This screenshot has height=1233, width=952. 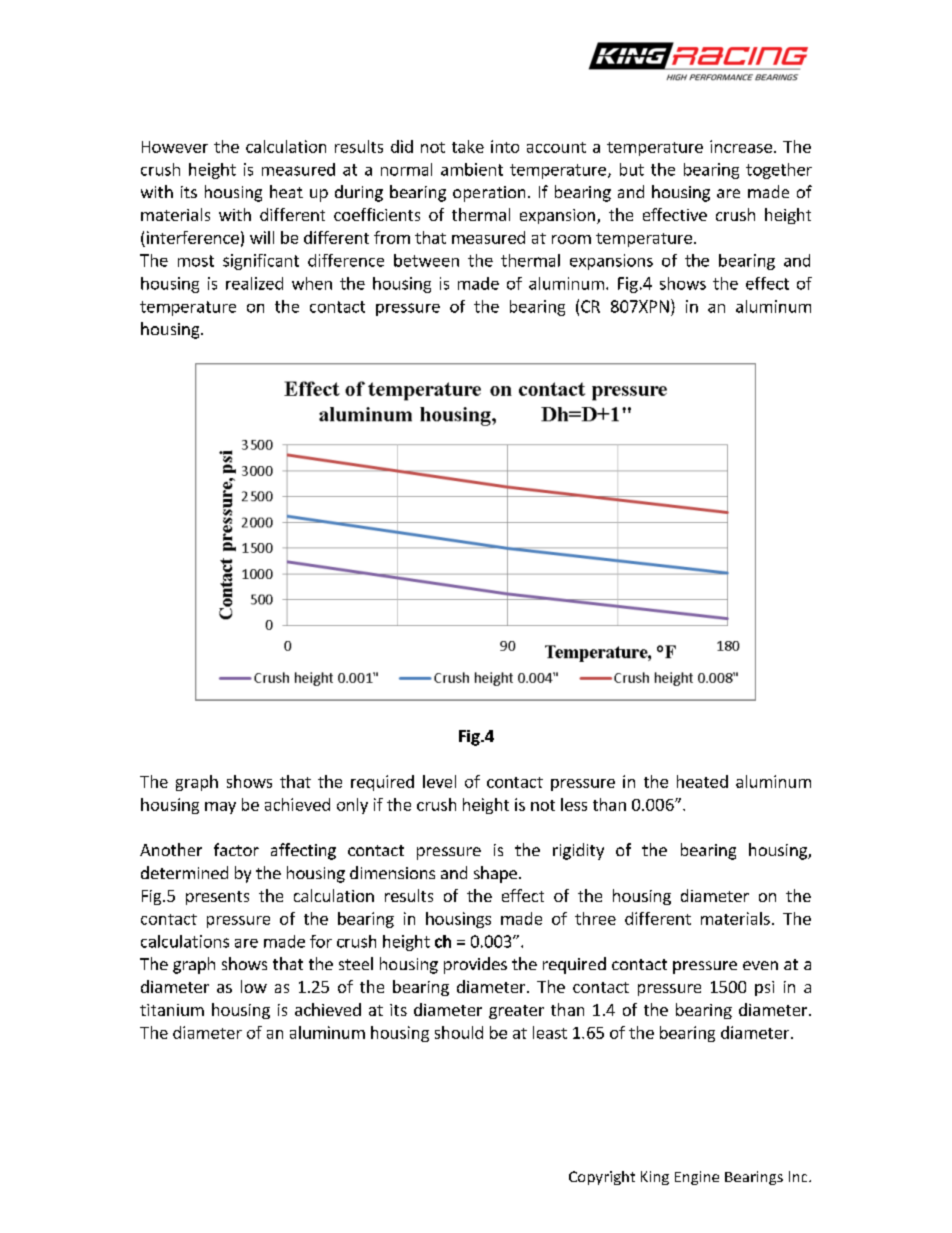 What do you see at coordinates (472, 169) in the screenshot?
I see `ambient` at bounding box center [472, 169].
